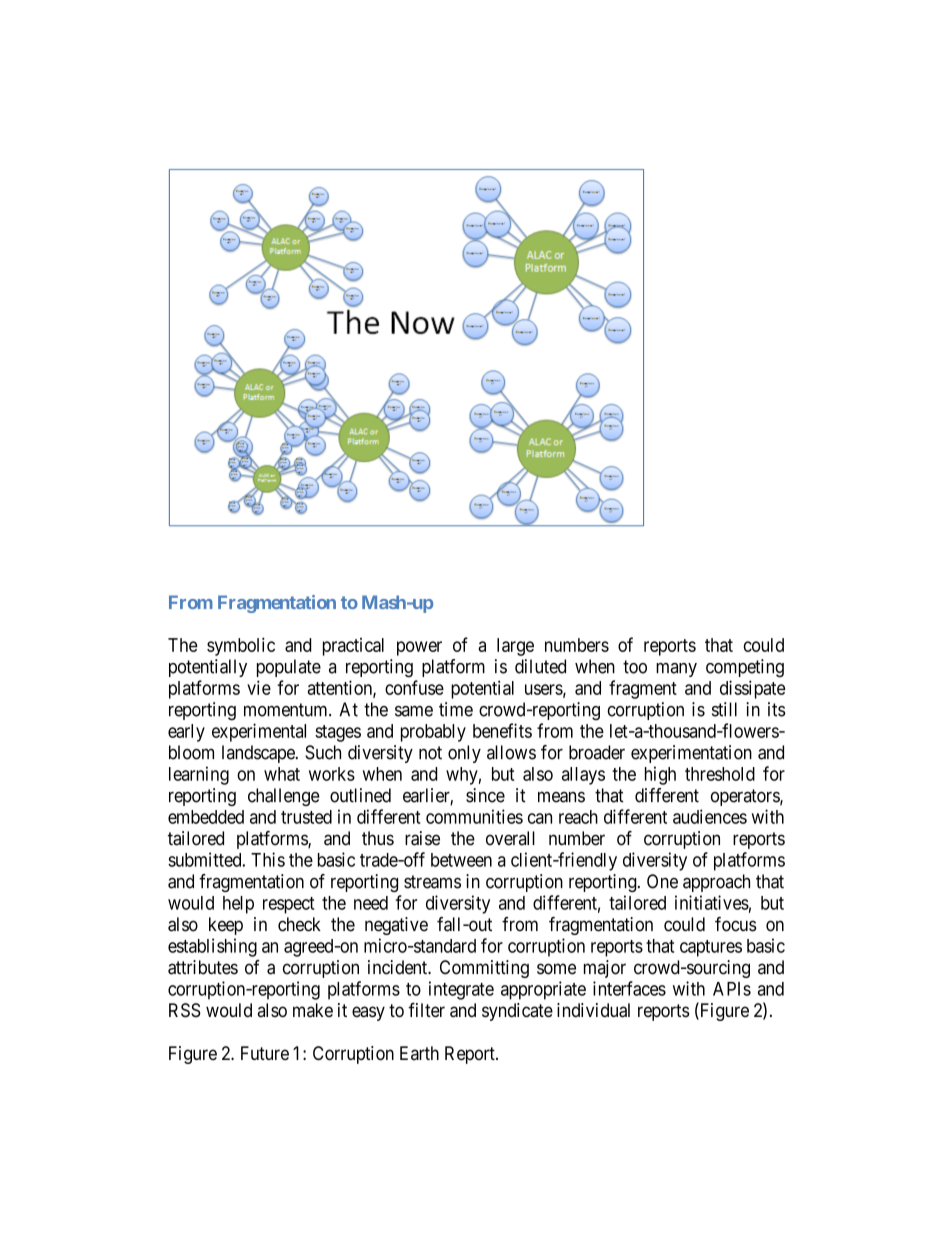 The height and width of the document is (1233, 952). What do you see at coordinates (268, 859) in the document?
I see `This` at bounding box center [268, 859].
